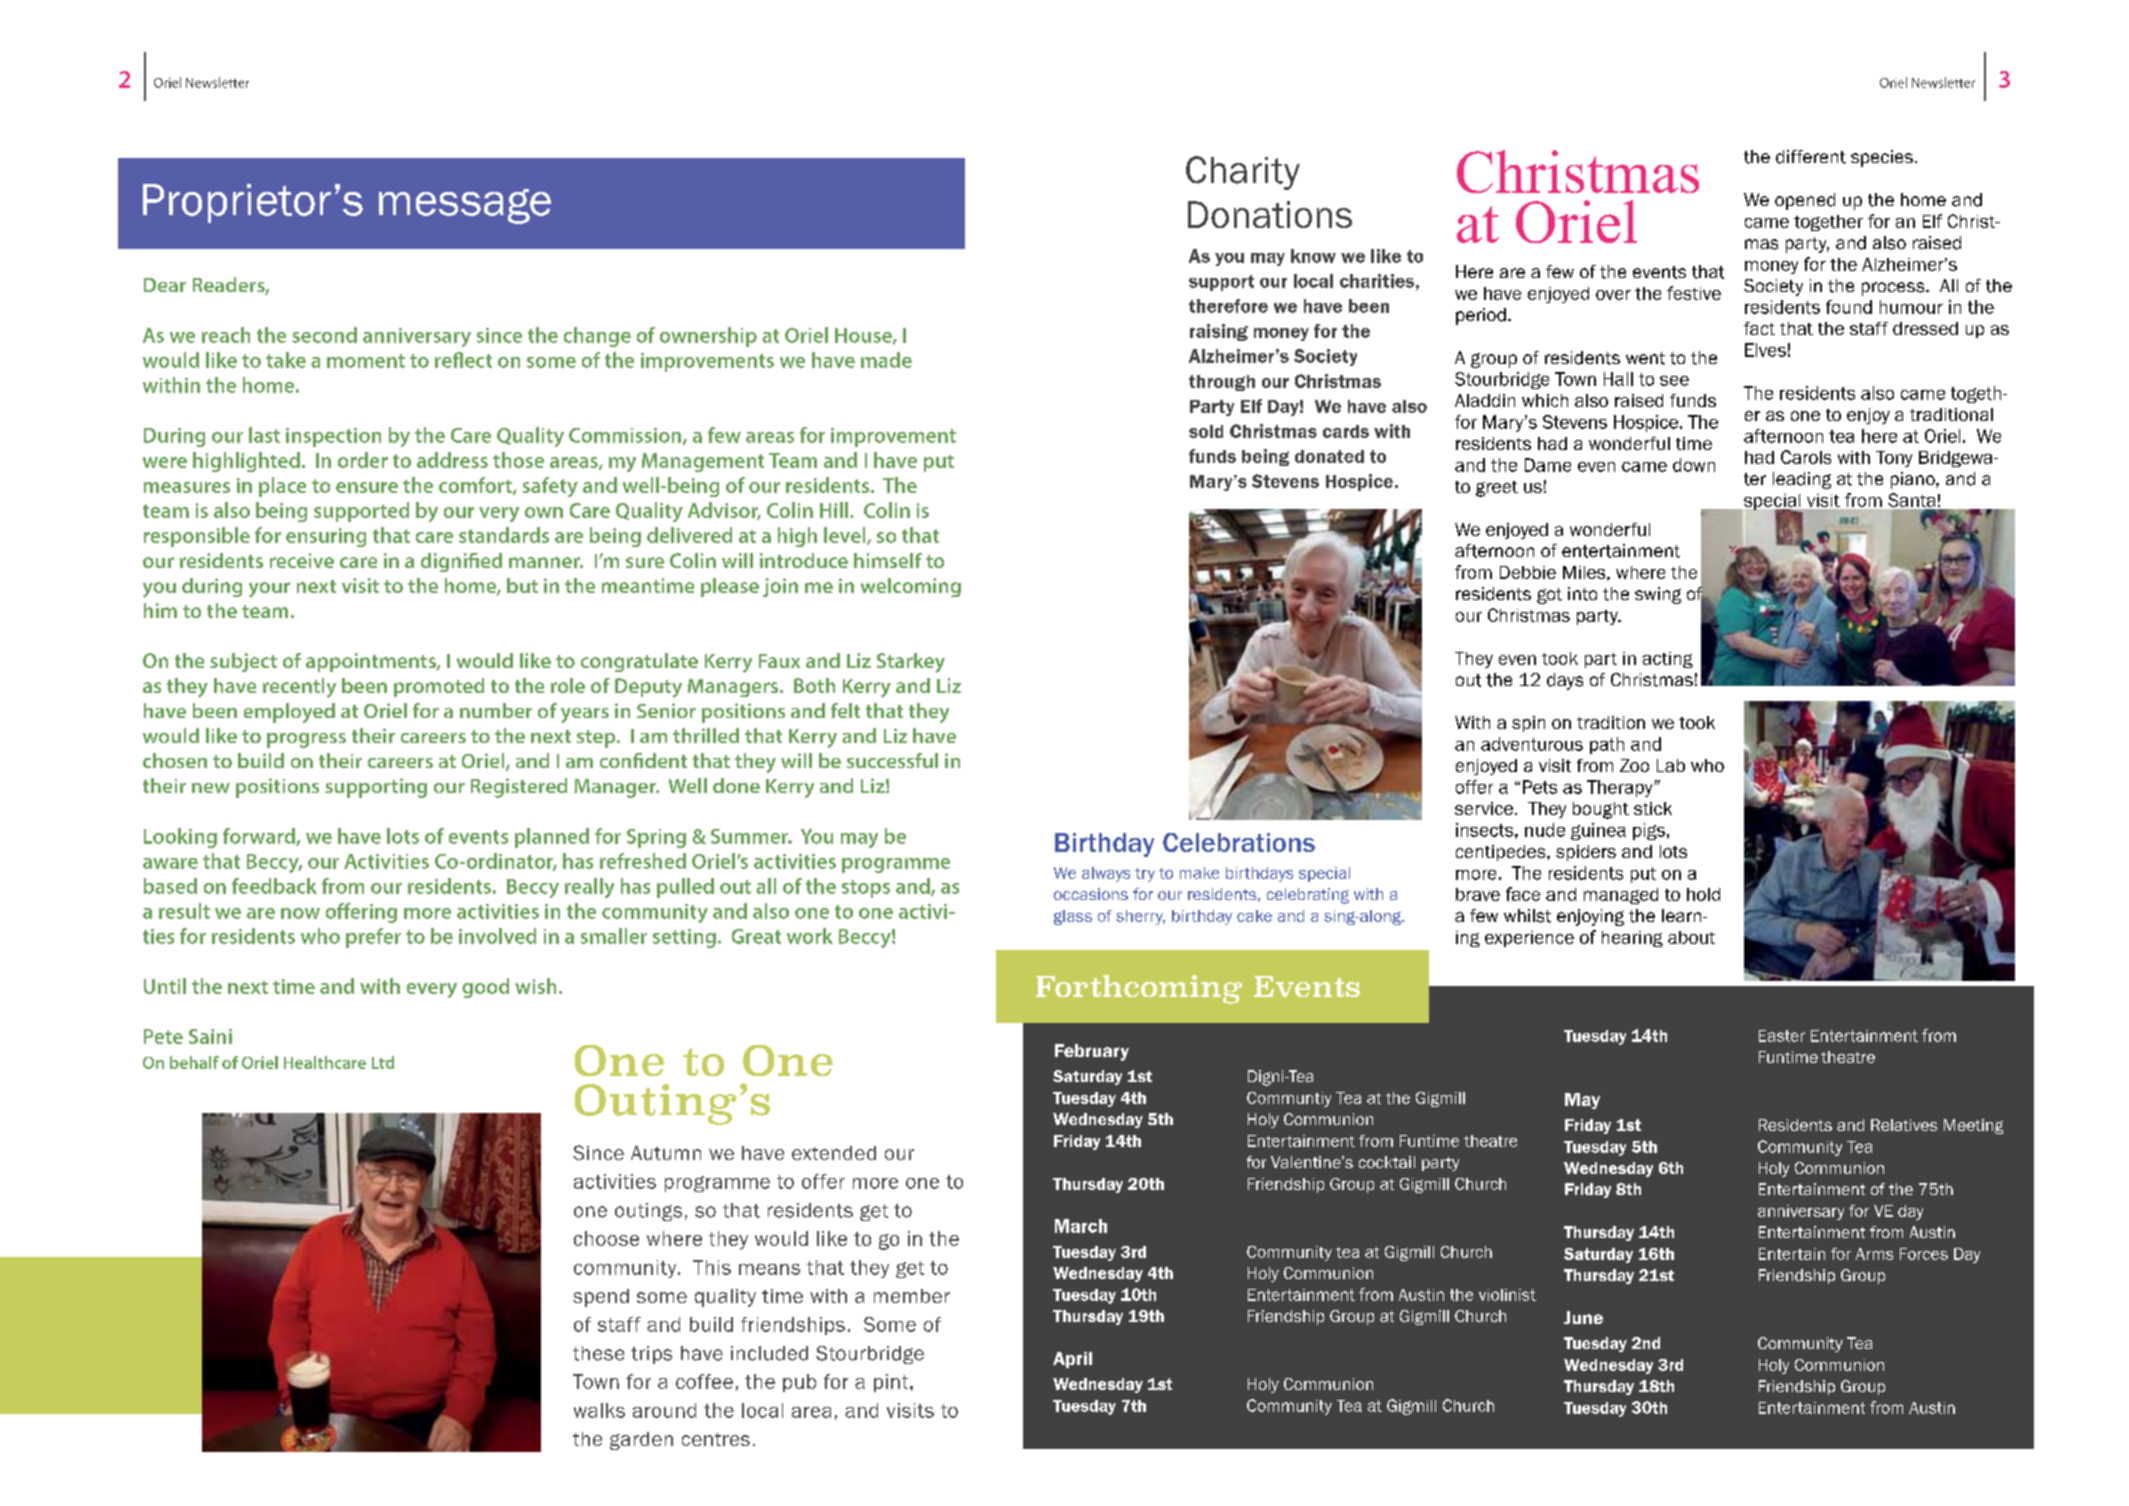  I want to click on April, so click(1072, 1360).
